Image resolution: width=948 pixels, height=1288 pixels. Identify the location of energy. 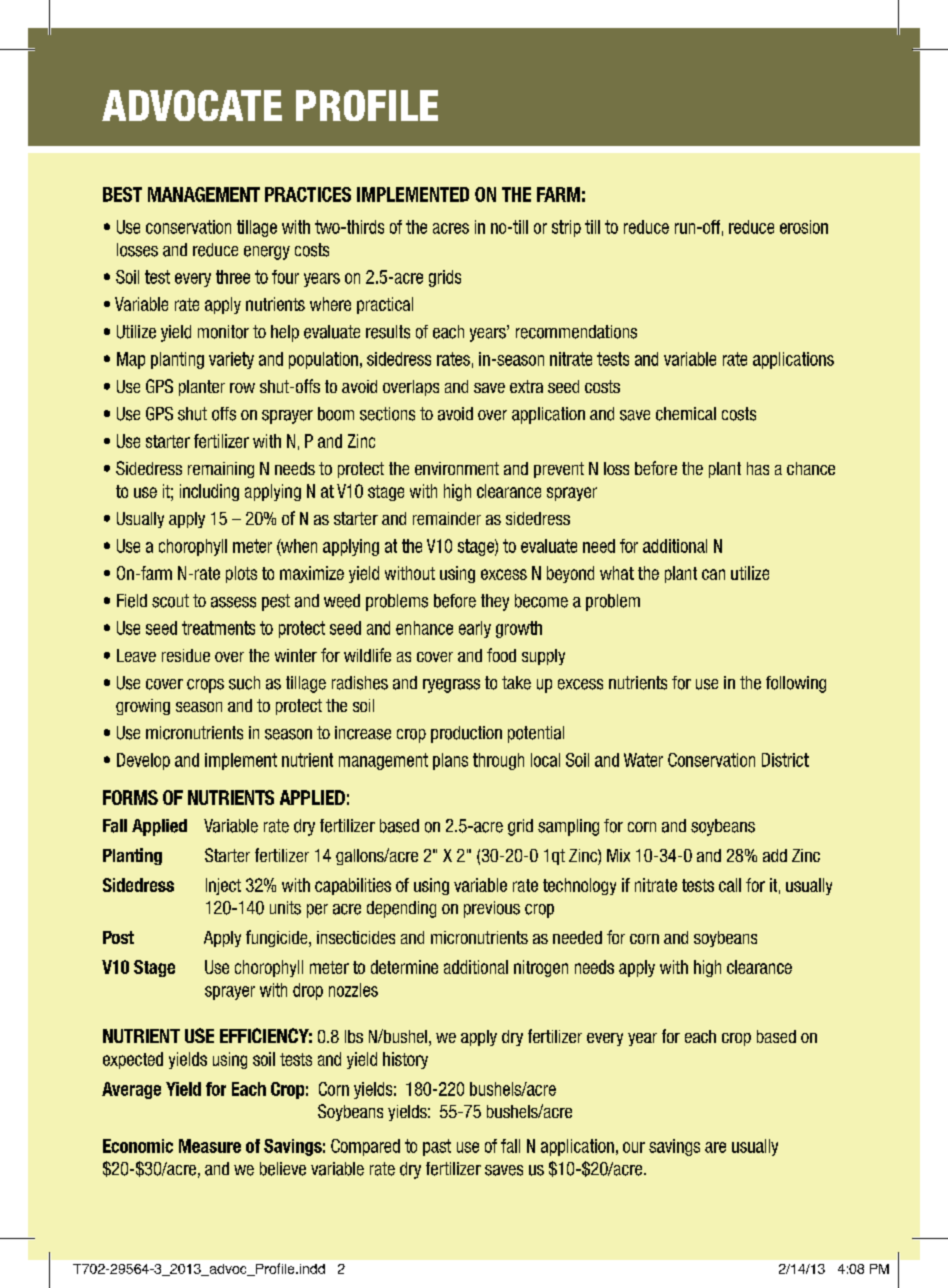
(267, 253).
